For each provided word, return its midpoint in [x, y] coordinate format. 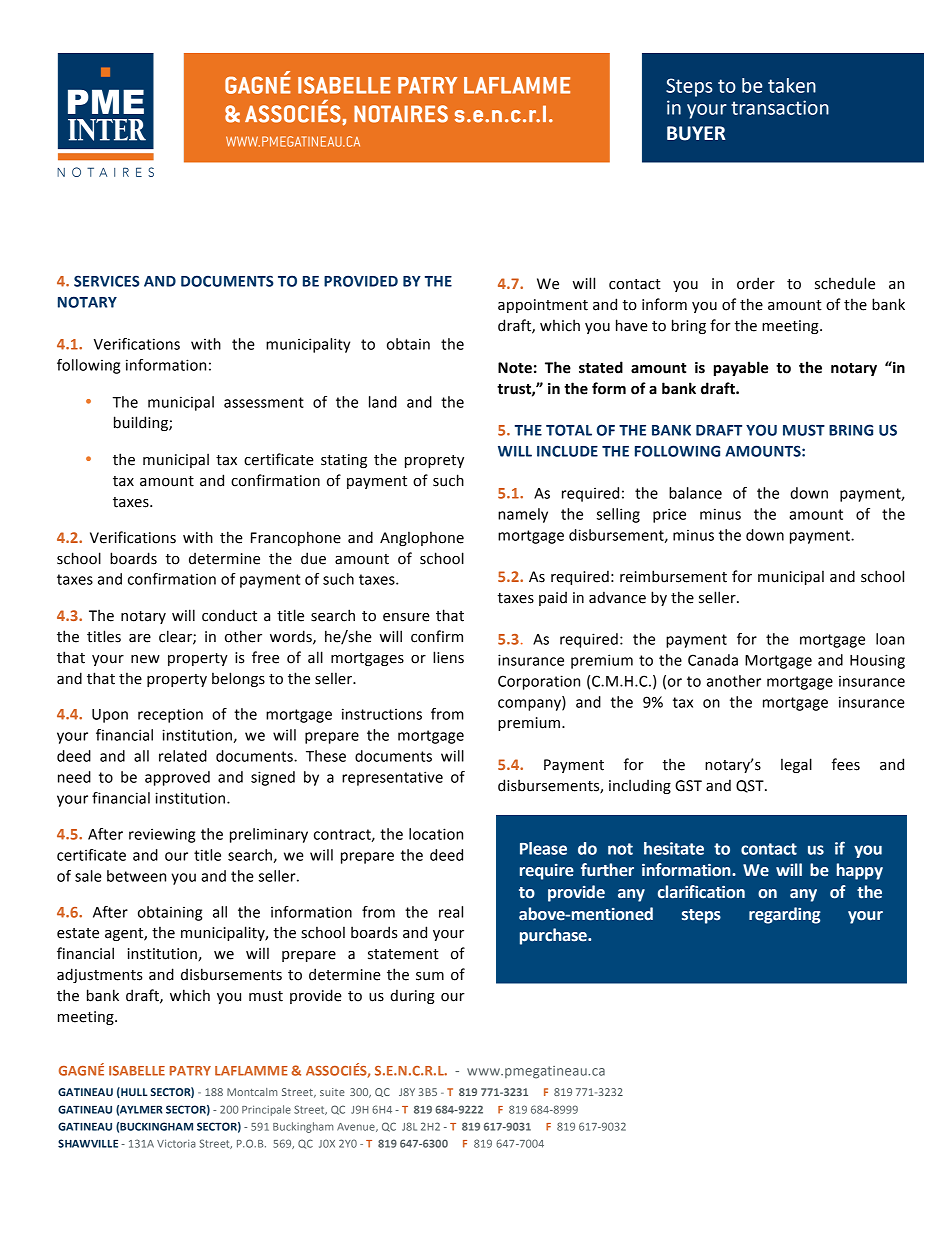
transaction [780, 107]
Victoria [176, 1143]
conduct [229, 615]
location [436, 834]
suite [332, 1092]
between [136, 876]
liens [448, 657]
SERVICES [107, 281]
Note [515, 368]
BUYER [696, 133]
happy [860, 871]
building [142, 423]
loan [890, 639]
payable [741, 368]
